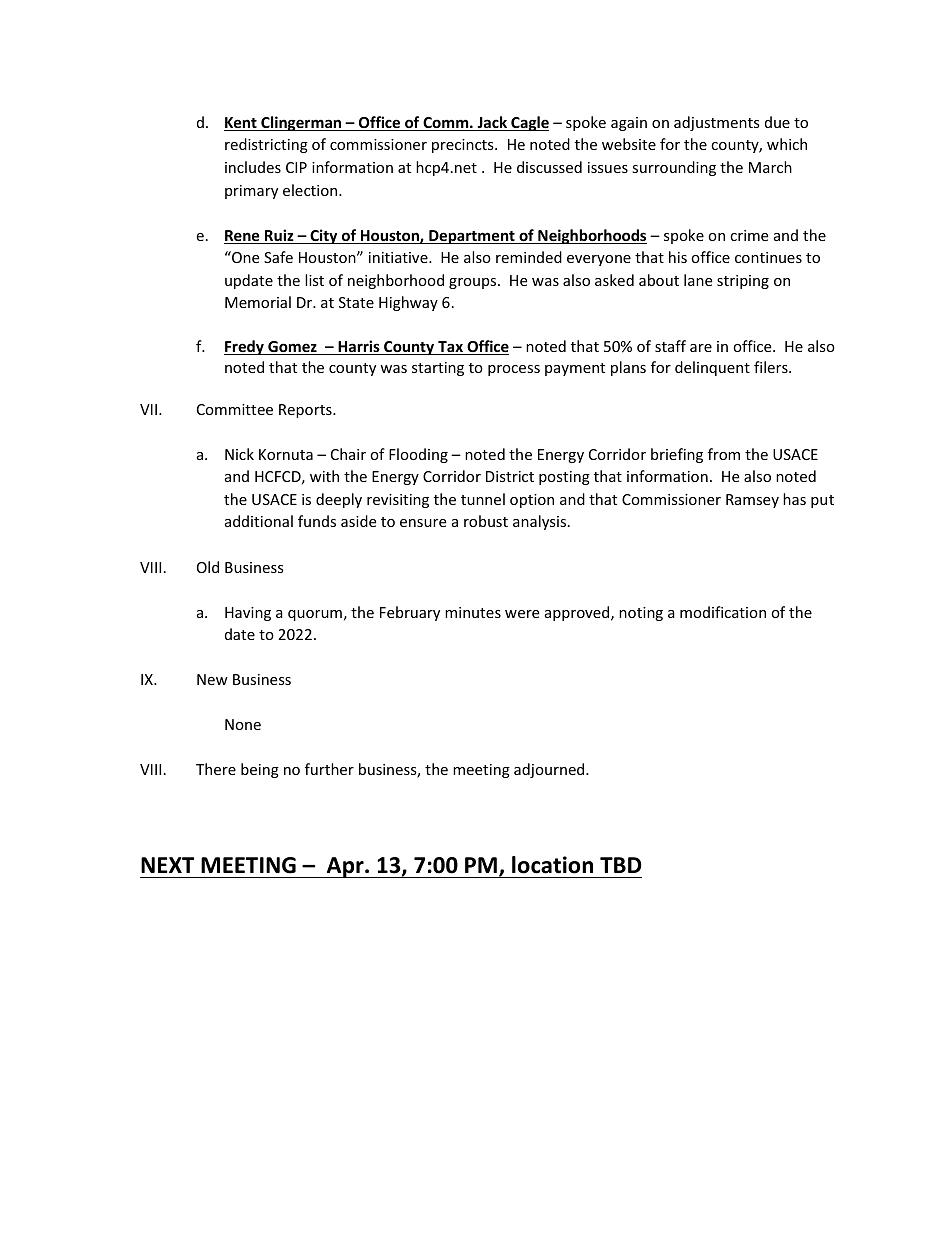 This page has width=952, height=1233. Describe the element at coordinates (167, 865) in the page. I see `NEXT` at that location.
